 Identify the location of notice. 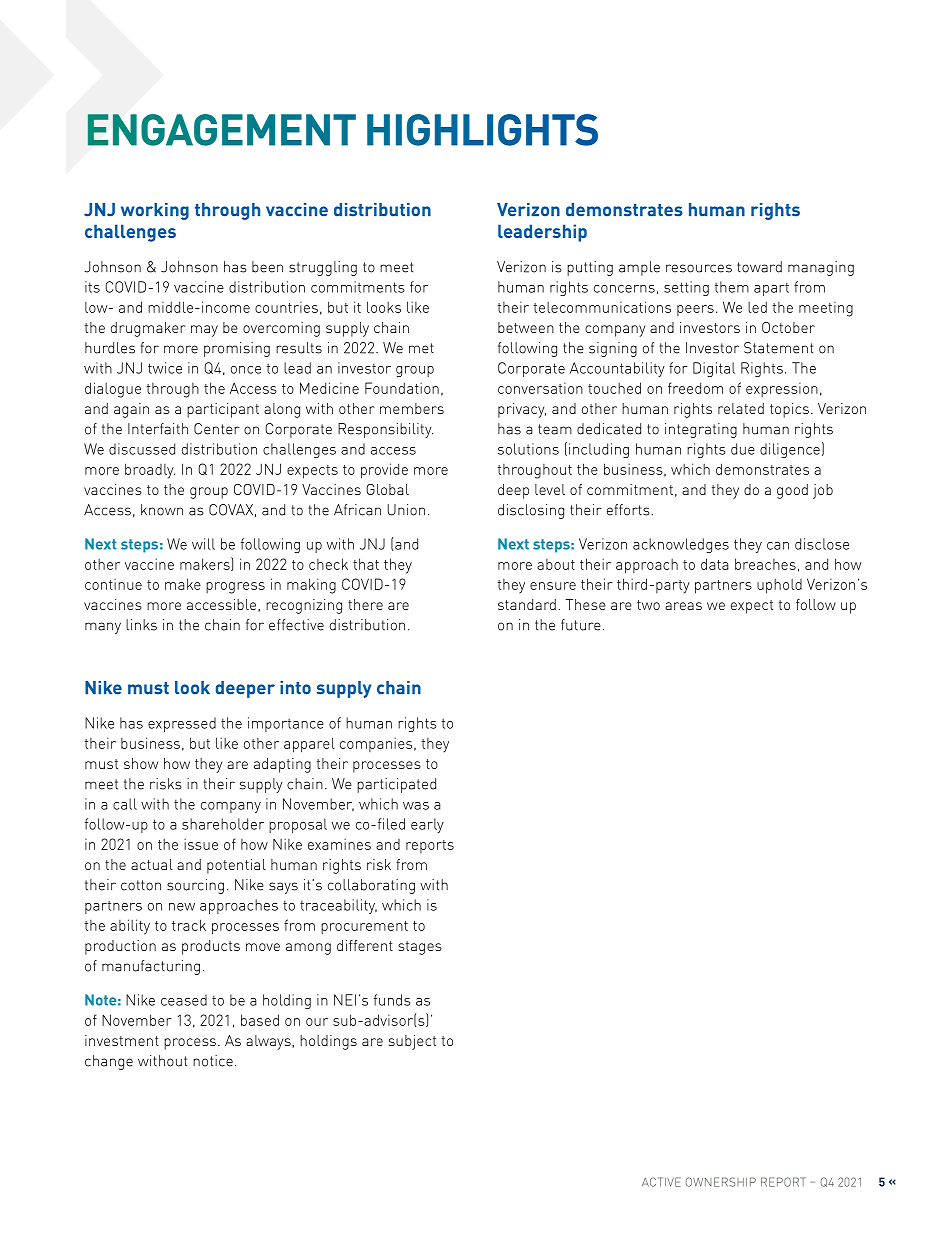
(213, 1061).
